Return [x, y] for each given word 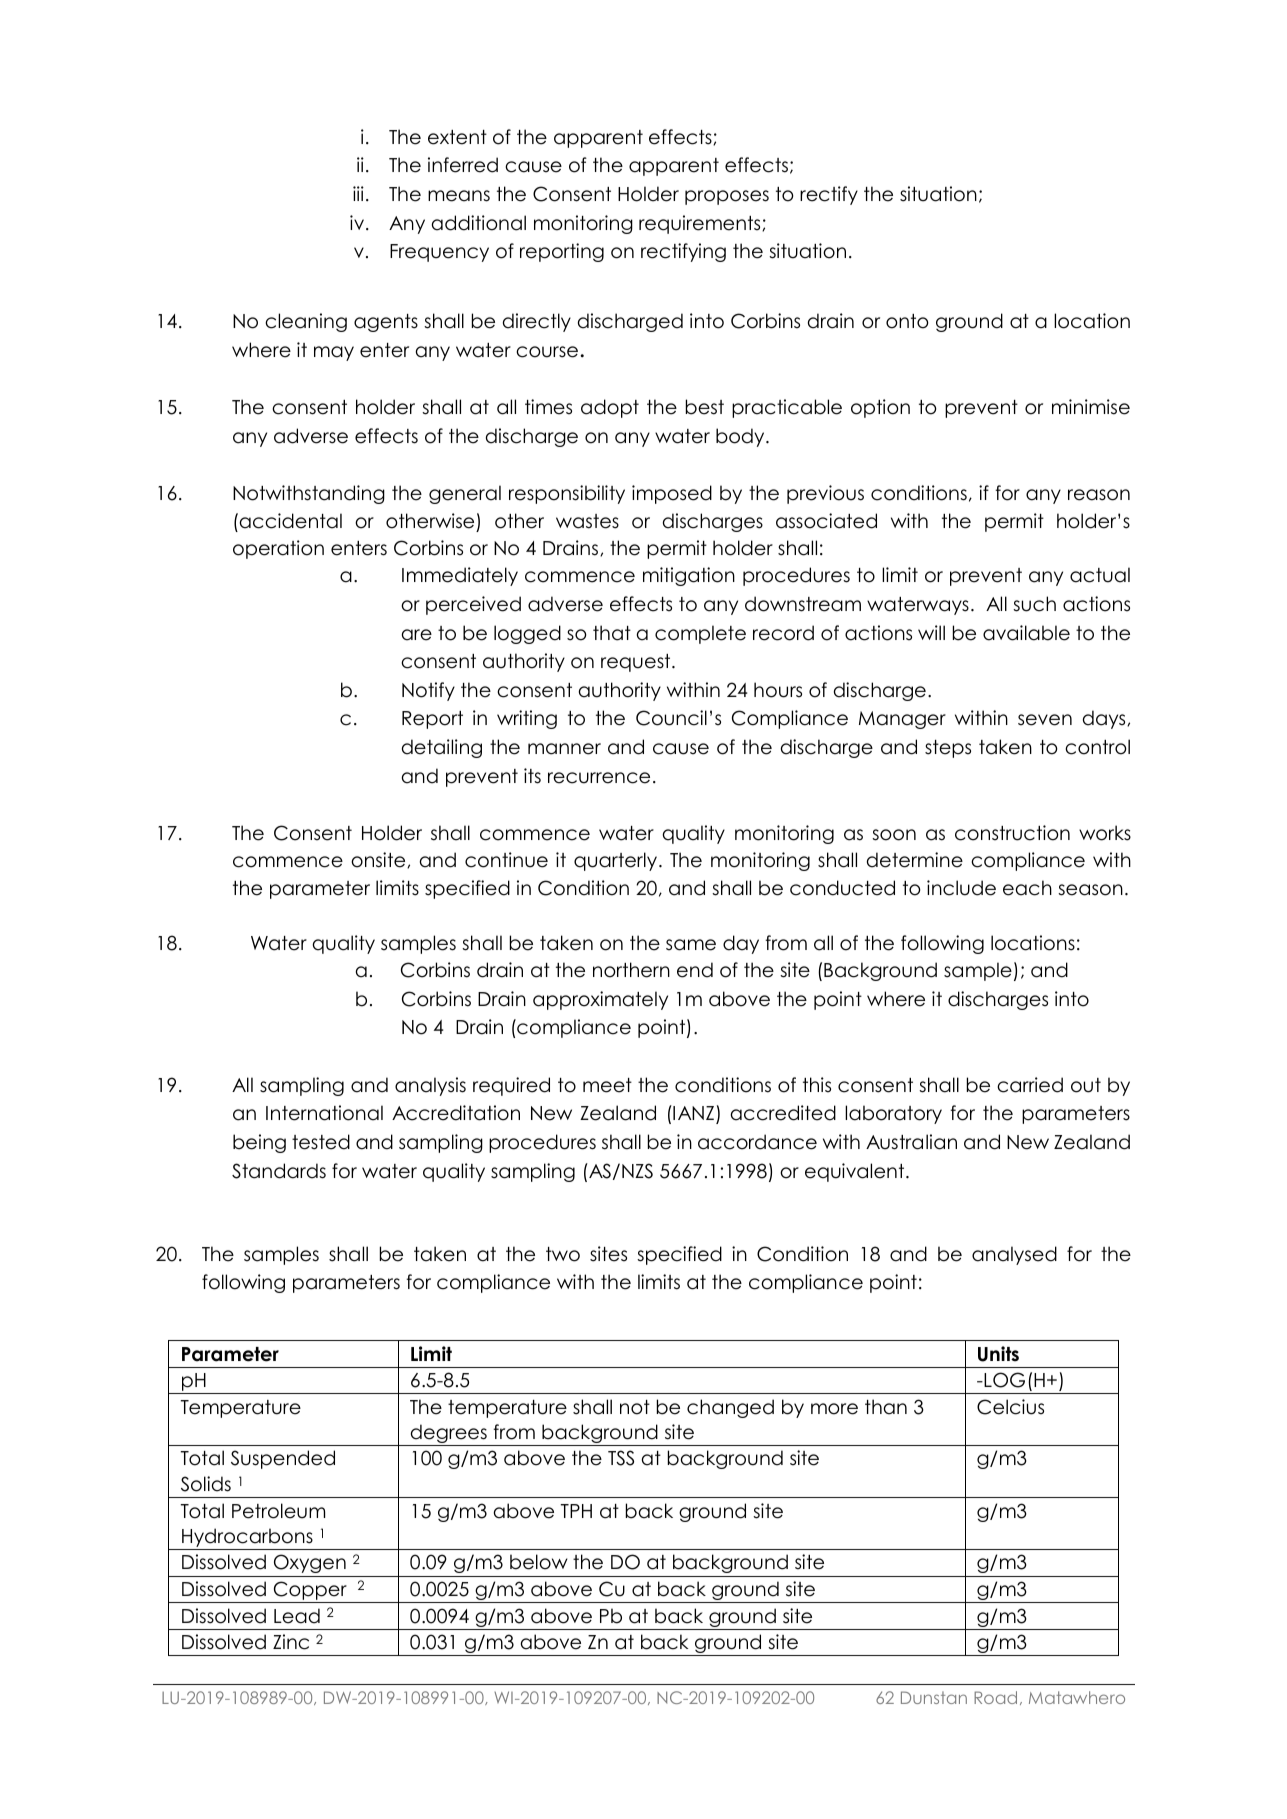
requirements [701, 224]
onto [907, 321]
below [539, 1562]
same [691, 945]
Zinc [291, 1642]
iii [358, 193]
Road [995, 1697]
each [1027, 888]
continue [506, 860]
